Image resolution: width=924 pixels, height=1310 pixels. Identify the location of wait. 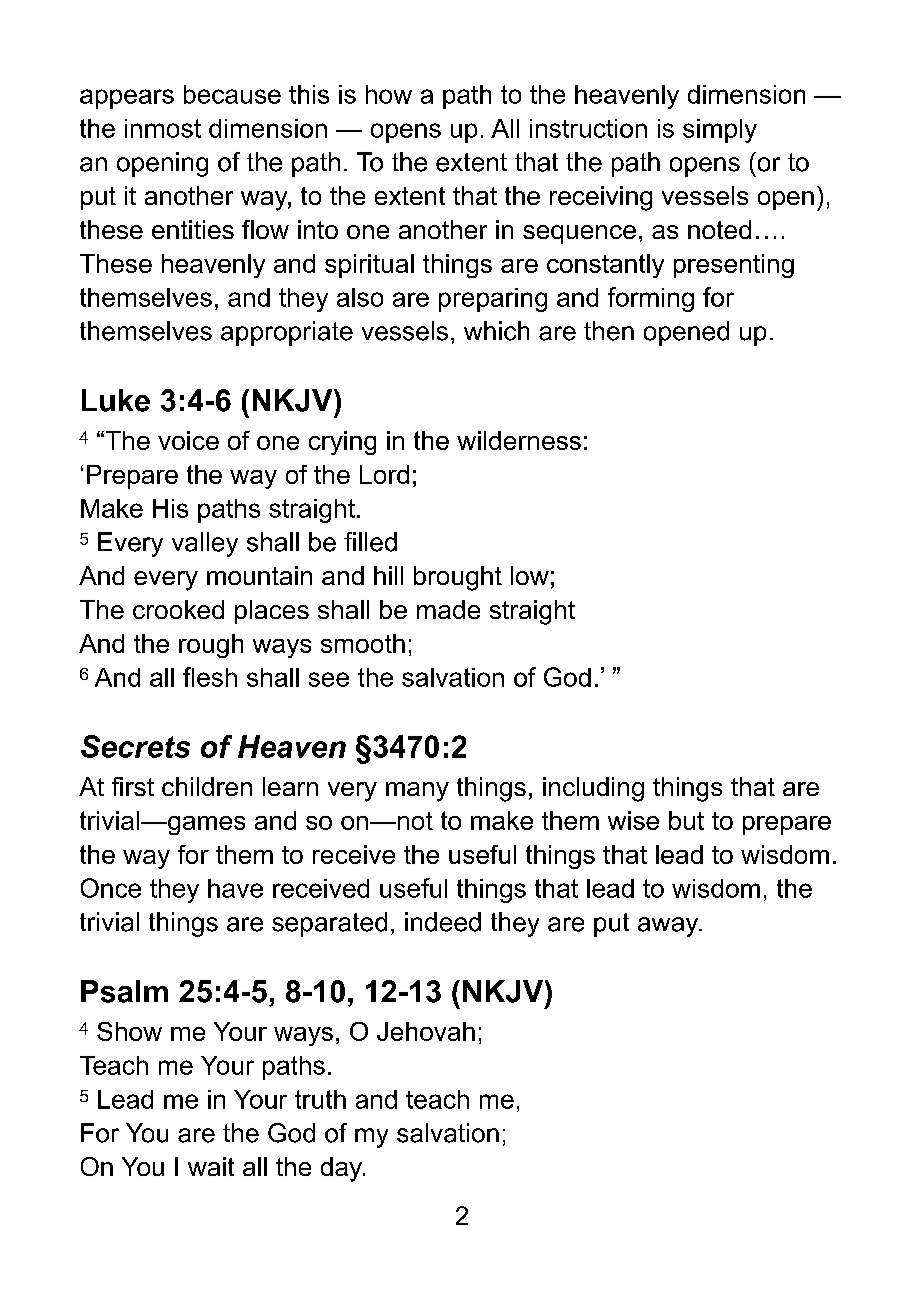
(211, 1166).
